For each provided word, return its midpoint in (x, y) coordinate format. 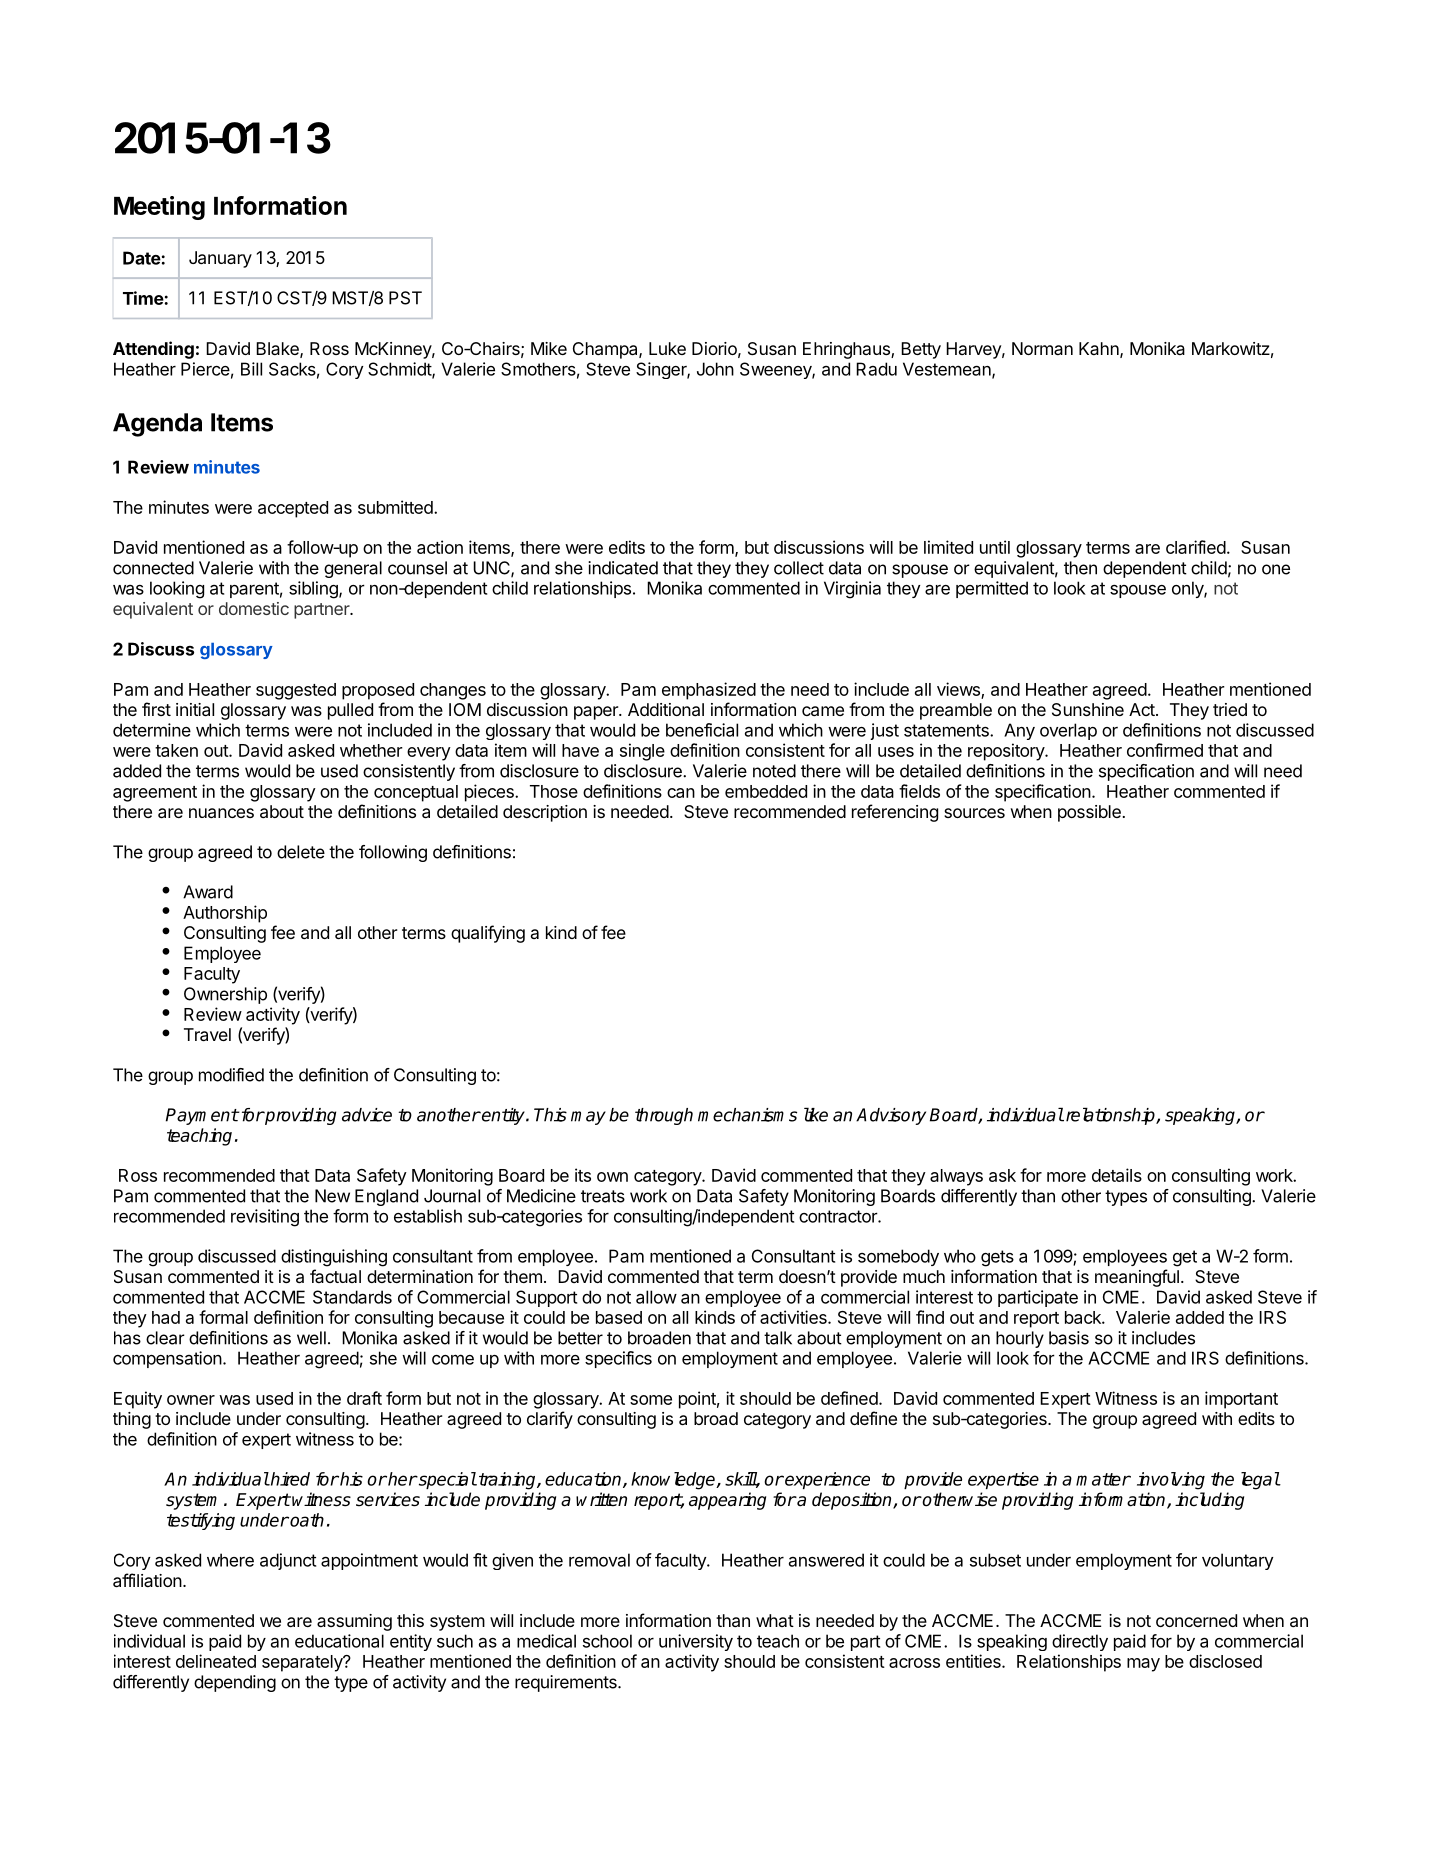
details (1117, 1175)
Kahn (1099, 348)
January (220, 259)
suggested (296, 691)
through (664, 1116)
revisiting (265, 1218)
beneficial (702, 730)
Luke (667, 348)
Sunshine (1088, 709)
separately (303, 1663)
